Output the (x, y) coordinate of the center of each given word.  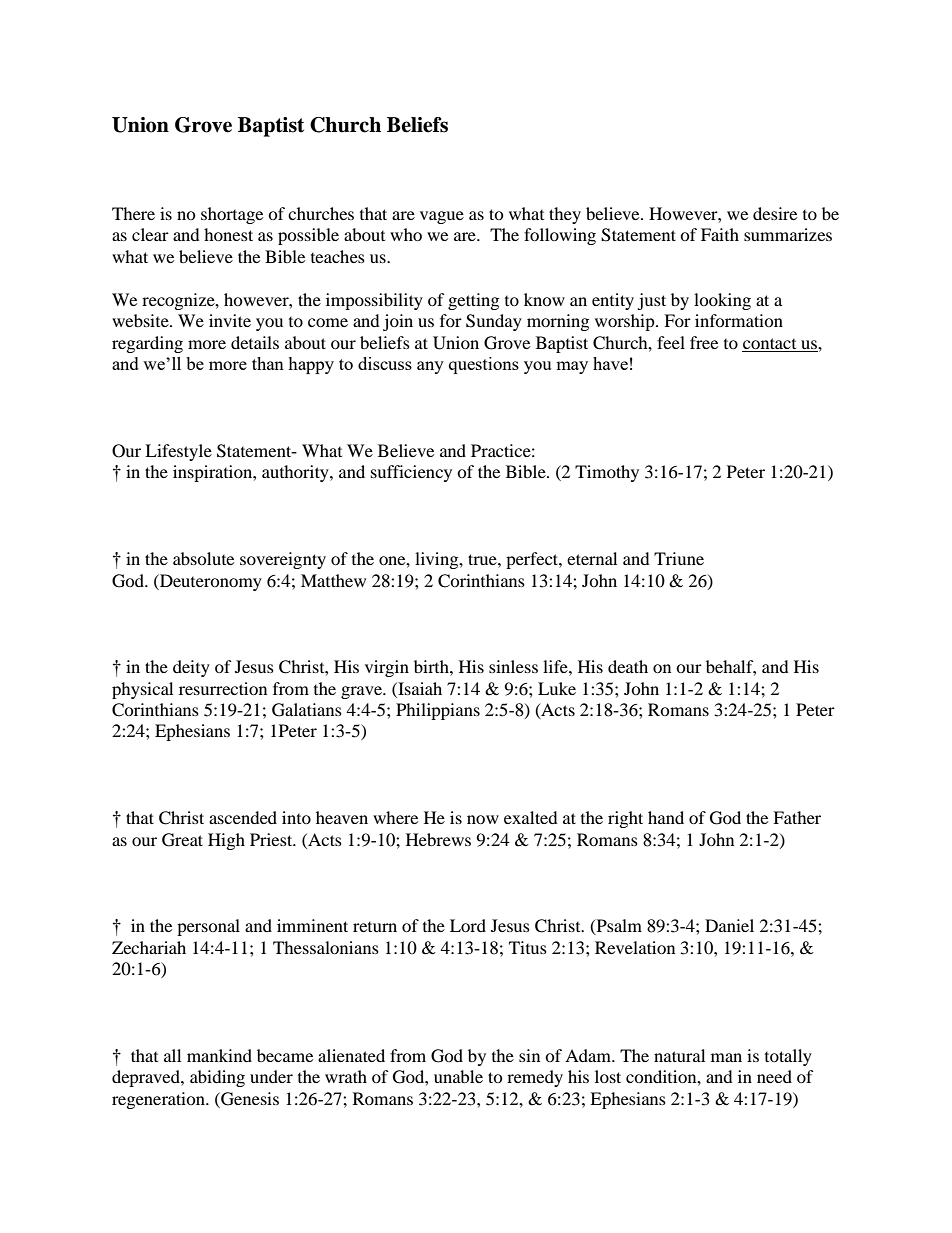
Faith (720, 234)
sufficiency (411, 473)
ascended (243, 817)
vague (442, 217)
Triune (679, 558)
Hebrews (438, 839)
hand (666, 817)
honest (228, 234)
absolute (203, 558)
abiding (217, 1078)
